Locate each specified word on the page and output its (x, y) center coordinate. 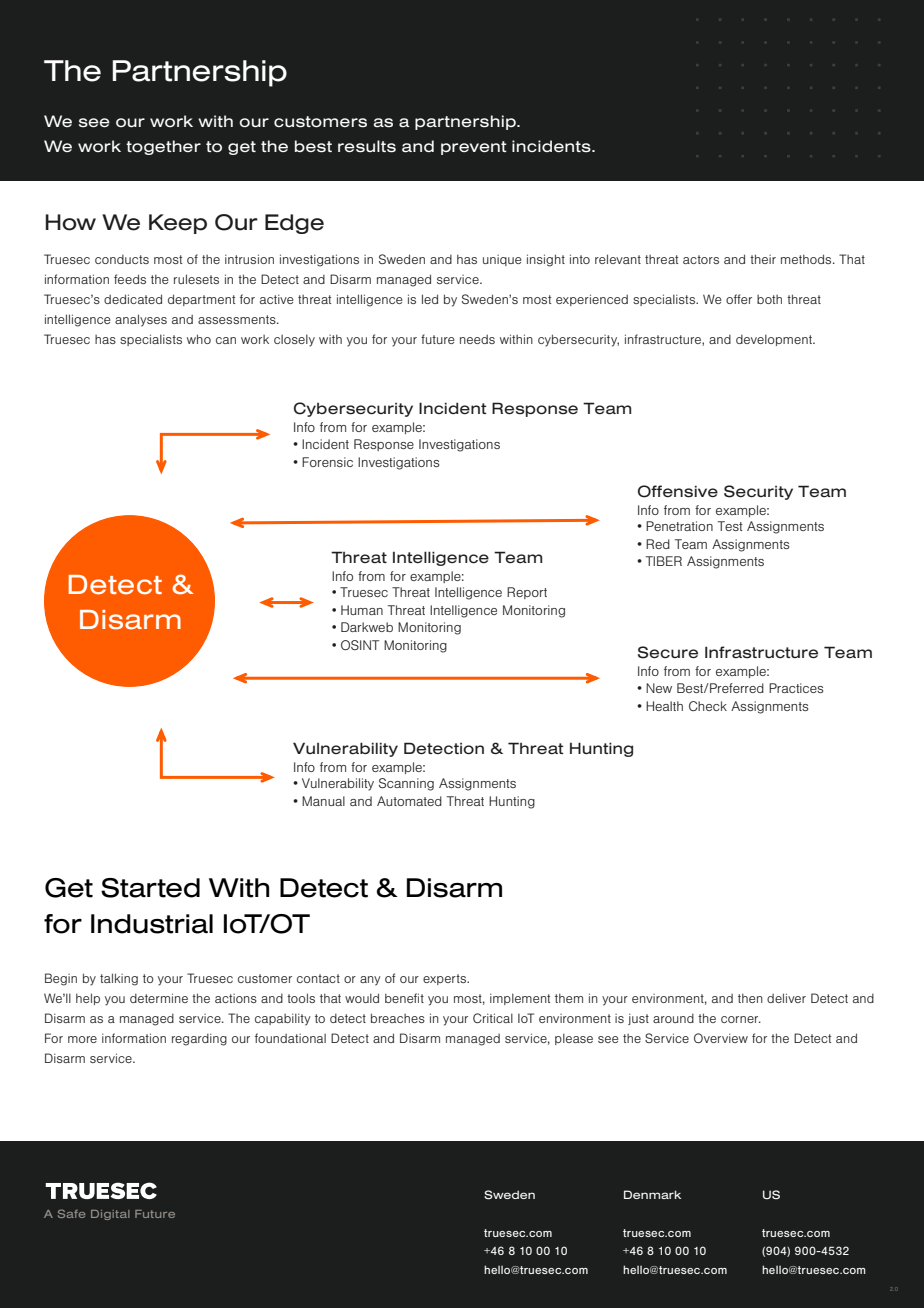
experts (445, 979)
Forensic (327, 462)
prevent (474, 148)
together (163, 147)
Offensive (678, 491)
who (199, 339)
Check (708, 706)
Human (362, 610)
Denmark (652, 1194)
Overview (721, 1038)
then (750, 998)
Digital (110, 1215)
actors (701, 259)
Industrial (152, 924)
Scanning (406, 784)
